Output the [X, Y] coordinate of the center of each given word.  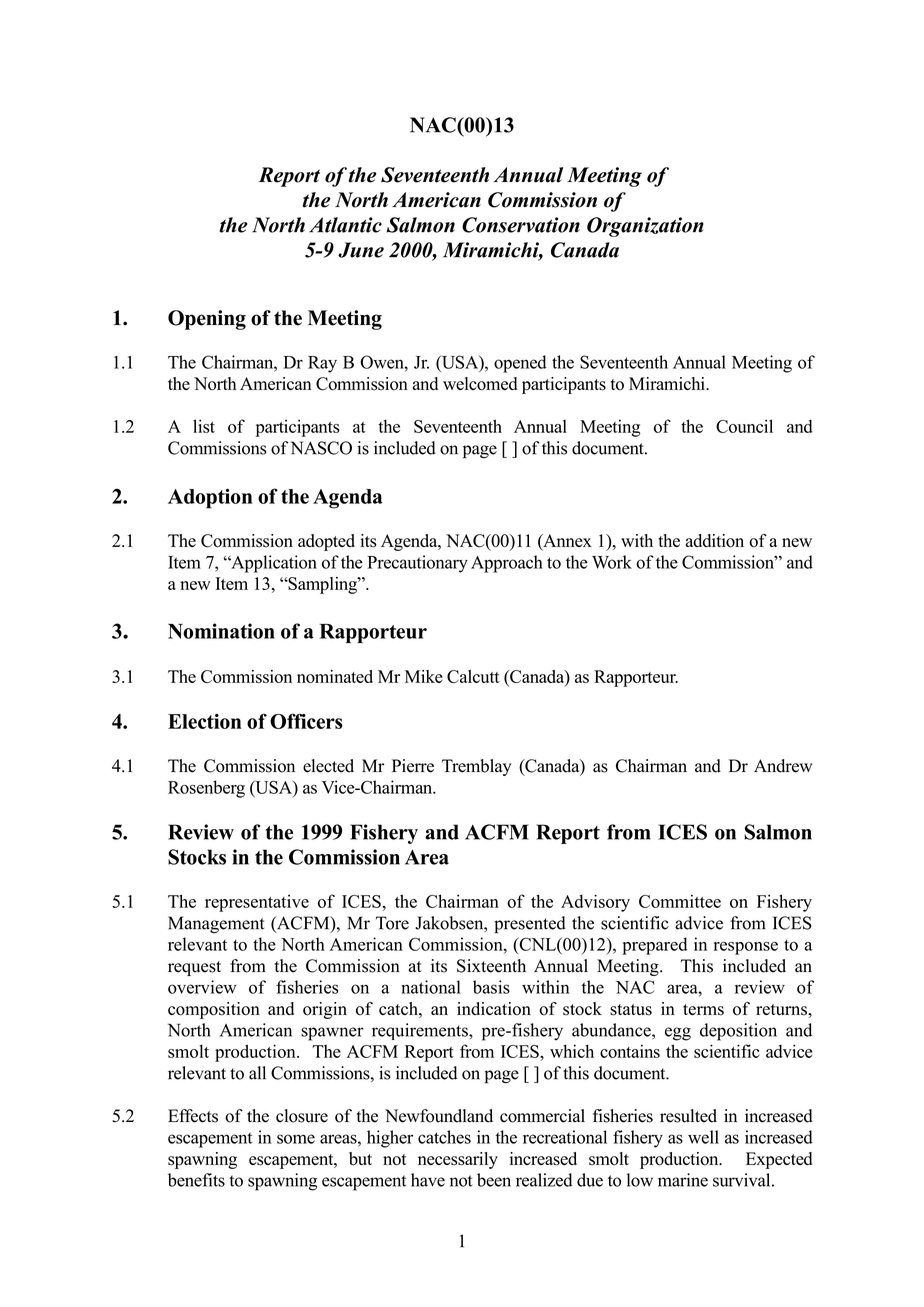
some [296, 1139]
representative [257, 903]
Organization [645, 227]
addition [715, 541]
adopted [326, 542]
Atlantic [345, 225]
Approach [507, 564]
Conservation [521, 225]
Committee [680, 901]
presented [530, 925]
